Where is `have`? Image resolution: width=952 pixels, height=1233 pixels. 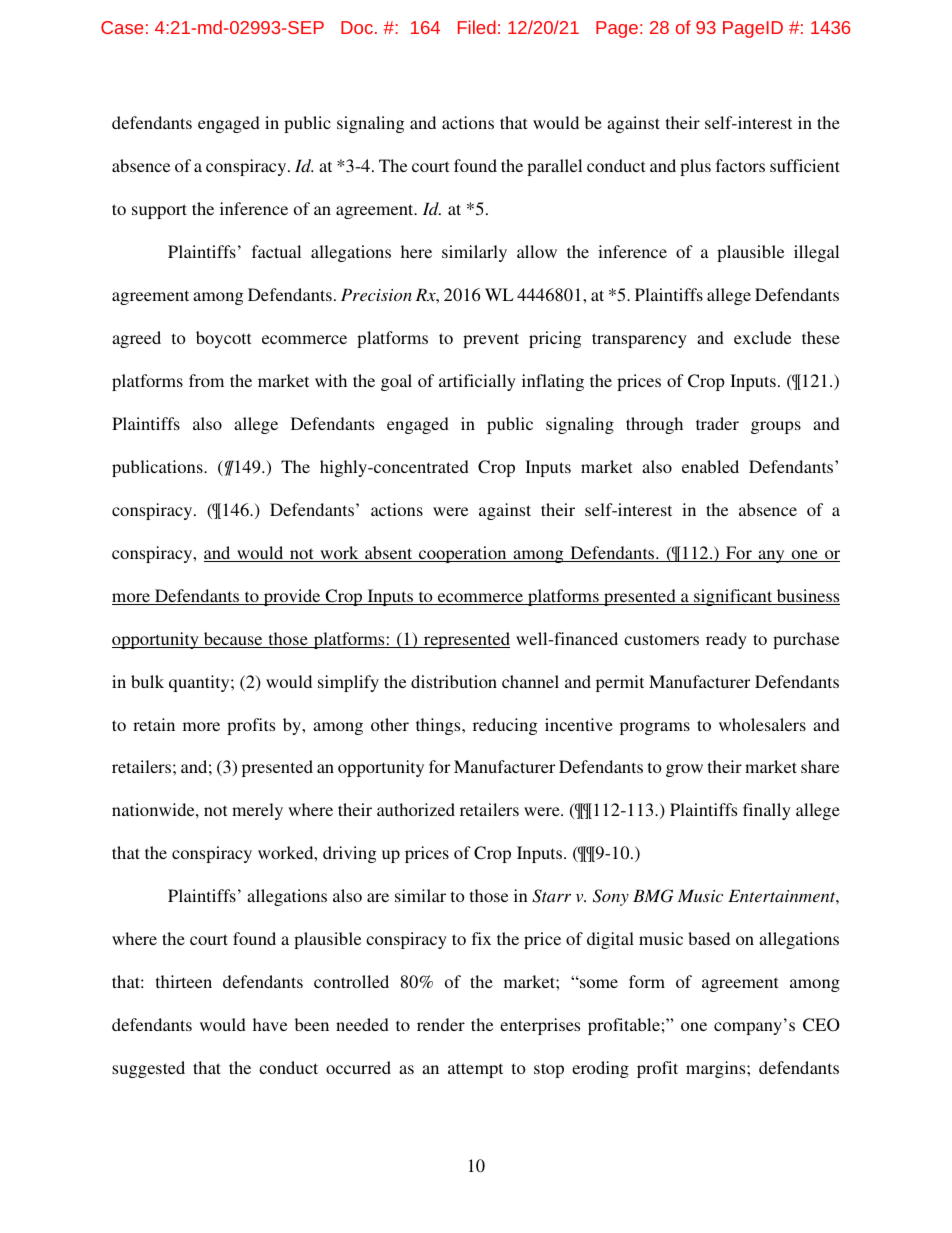 have is located at coordinates (270, 1024).
